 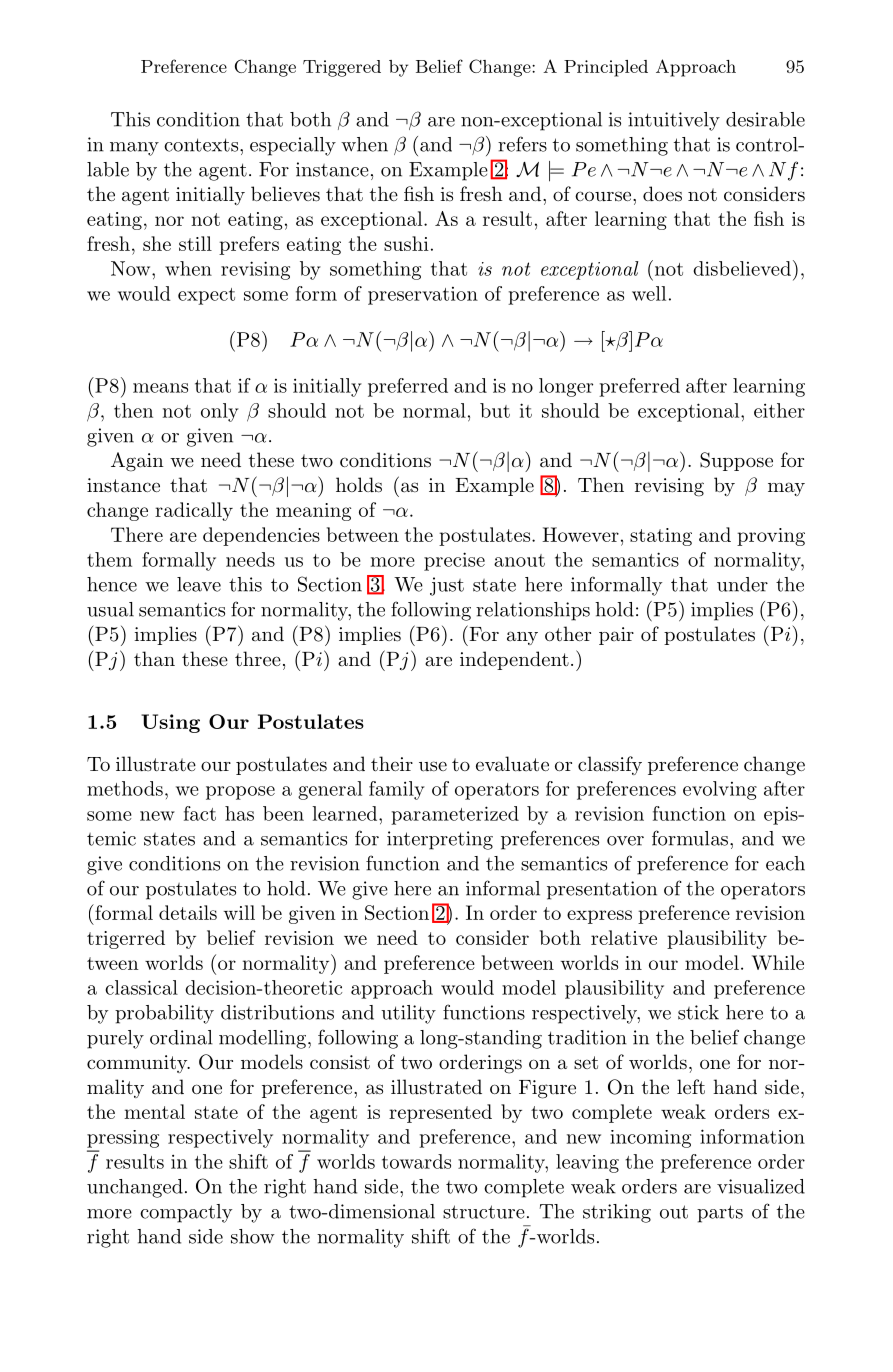 I want to click on intuitively, so click(x=674, y=121).
